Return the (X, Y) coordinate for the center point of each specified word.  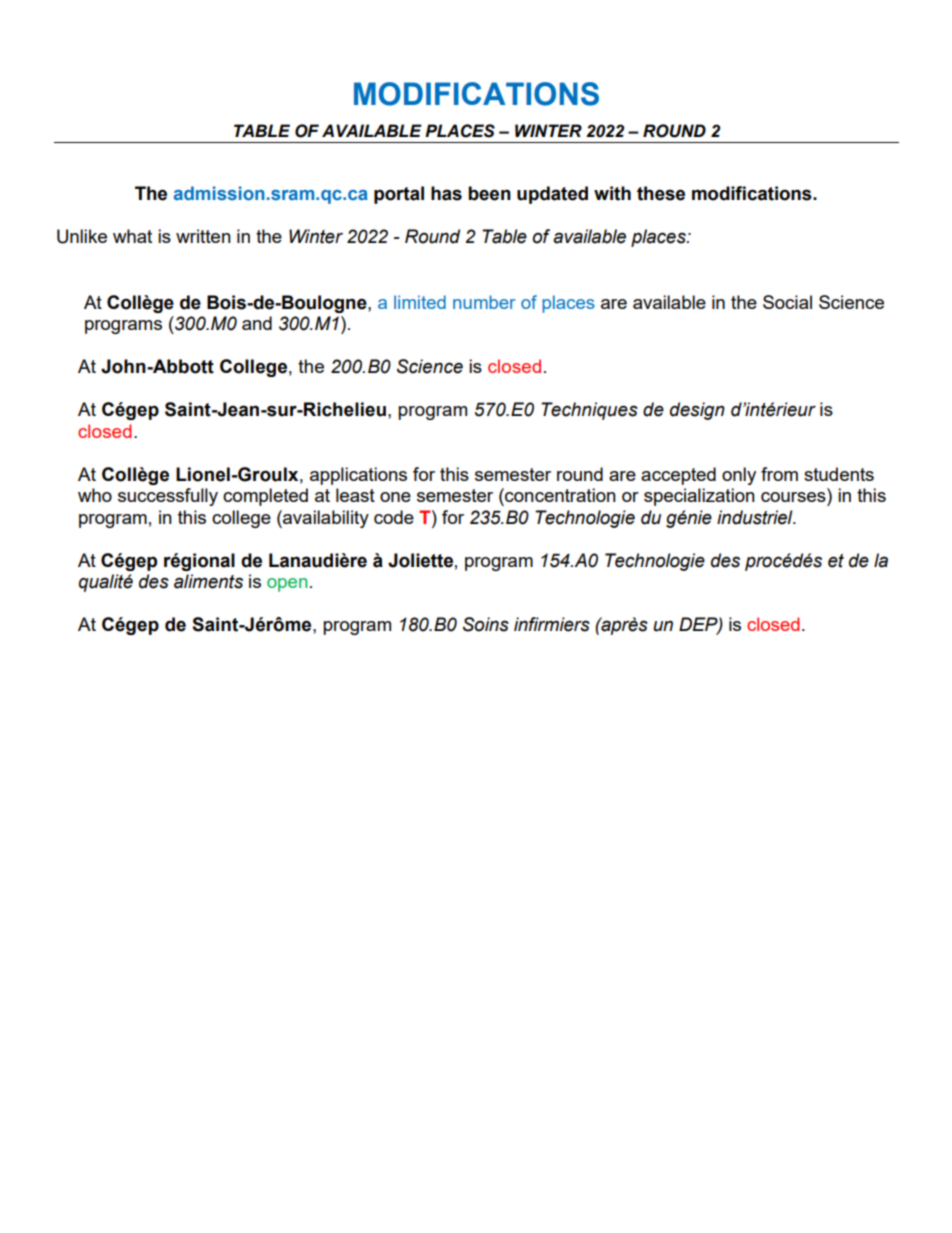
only (739, 476)
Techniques (589, 411)
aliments (208, 581)
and (257, 323)
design (697, 411)
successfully (168, 497)
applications (358, 476)
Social (787, 302)
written (203, 236)
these (661, 193)
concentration (559, 495)
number (484, 302)
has (446, 193)
